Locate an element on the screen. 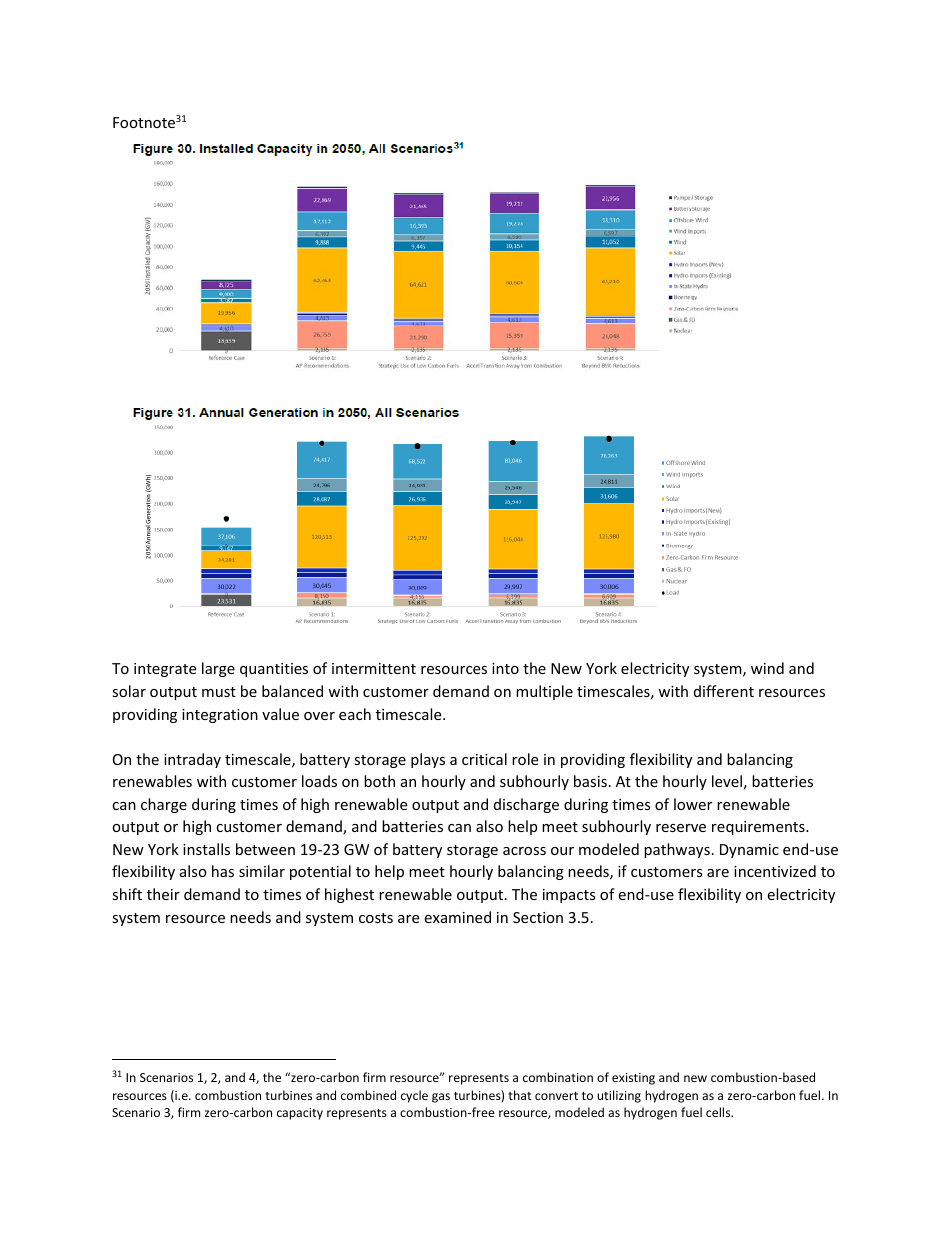  capacity is located at coordinates (300, 1114).
